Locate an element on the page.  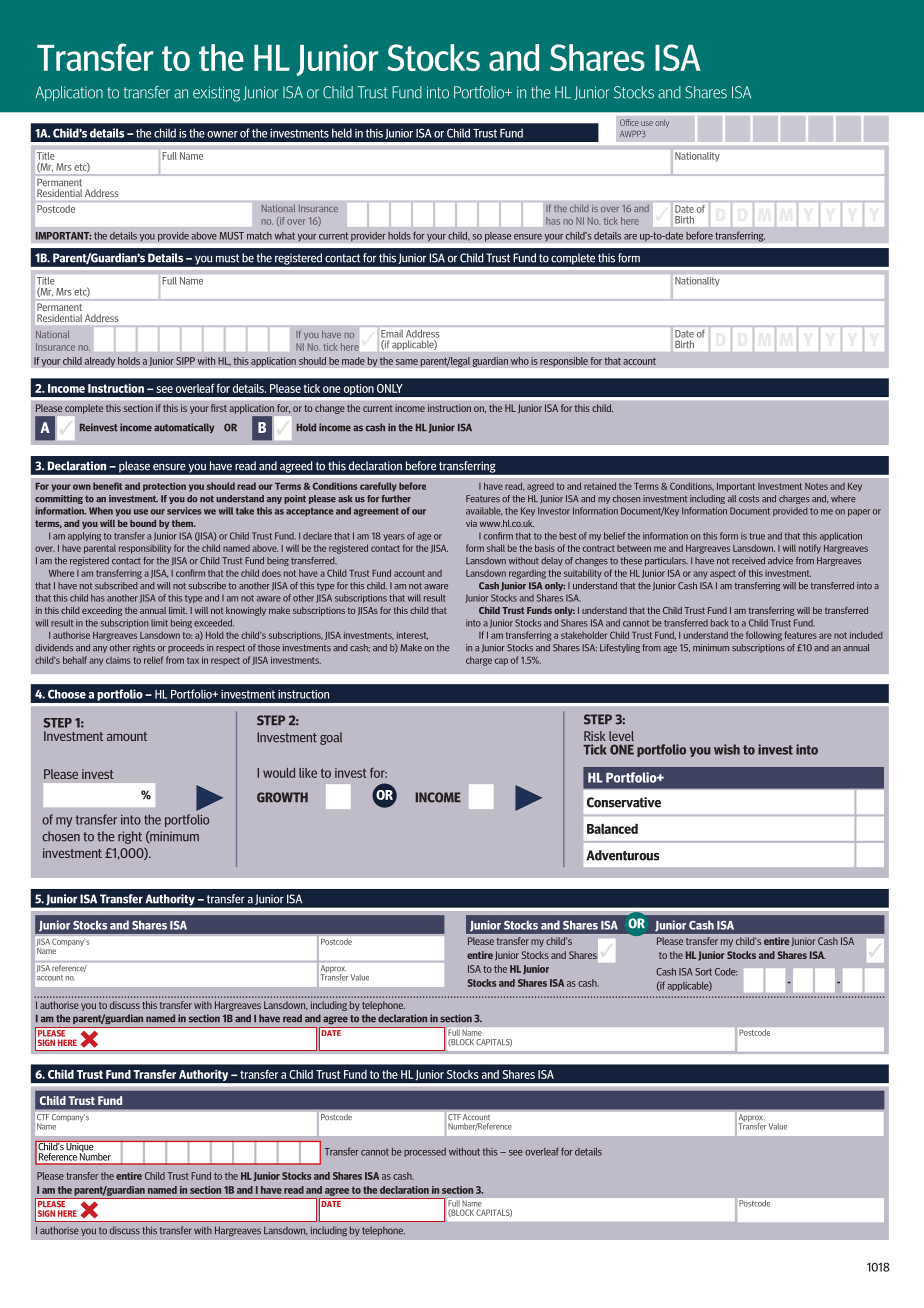
following is located at coordinates (764, 636).
